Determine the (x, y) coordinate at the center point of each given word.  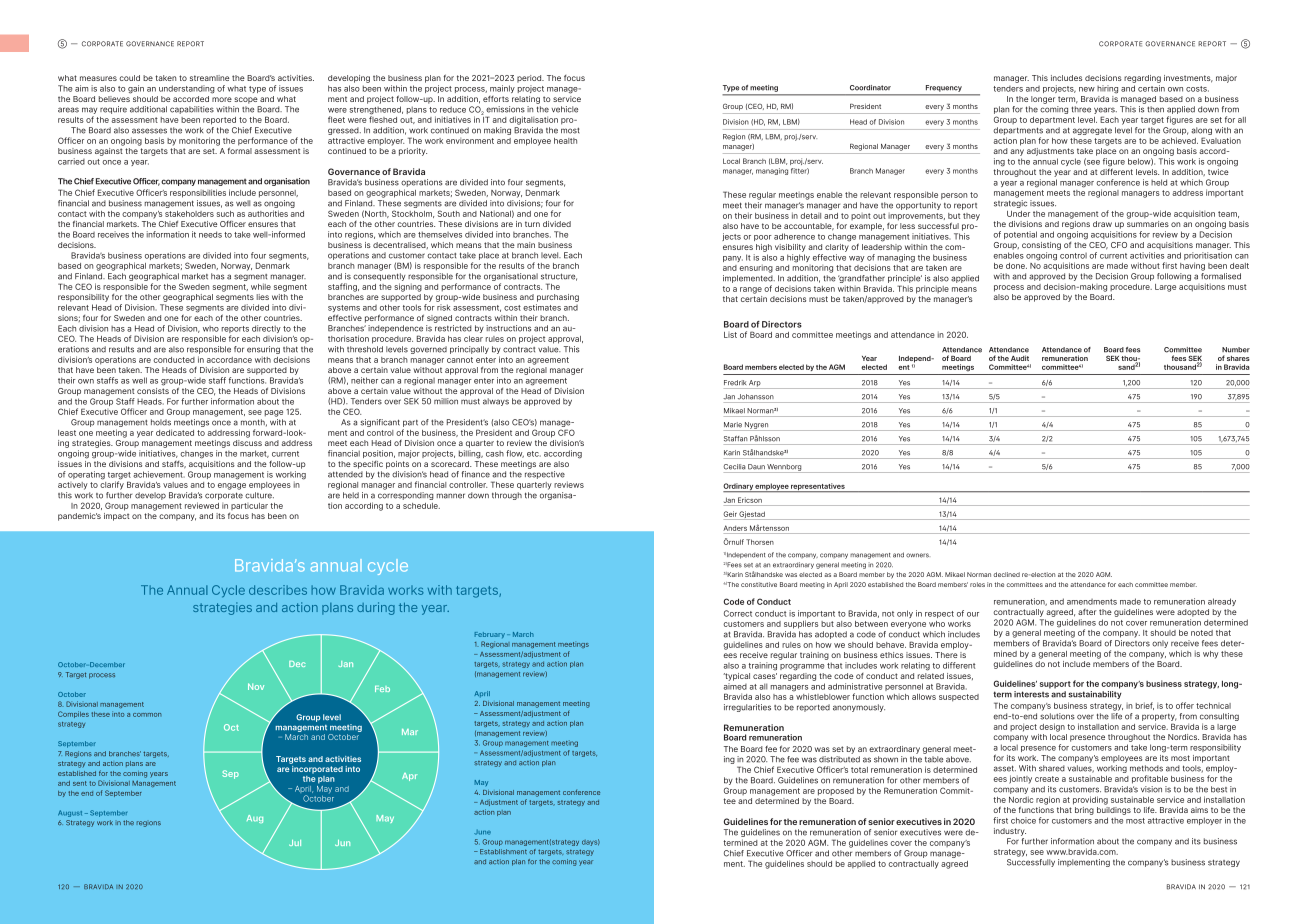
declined (1006, 574)
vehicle (565, 109)
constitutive (759, 584)
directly (267, 330)
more (222, 99)
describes (278, 590)
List (730, 335)
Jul (295, 843)
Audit (1020, 358)
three (1081, 109)
